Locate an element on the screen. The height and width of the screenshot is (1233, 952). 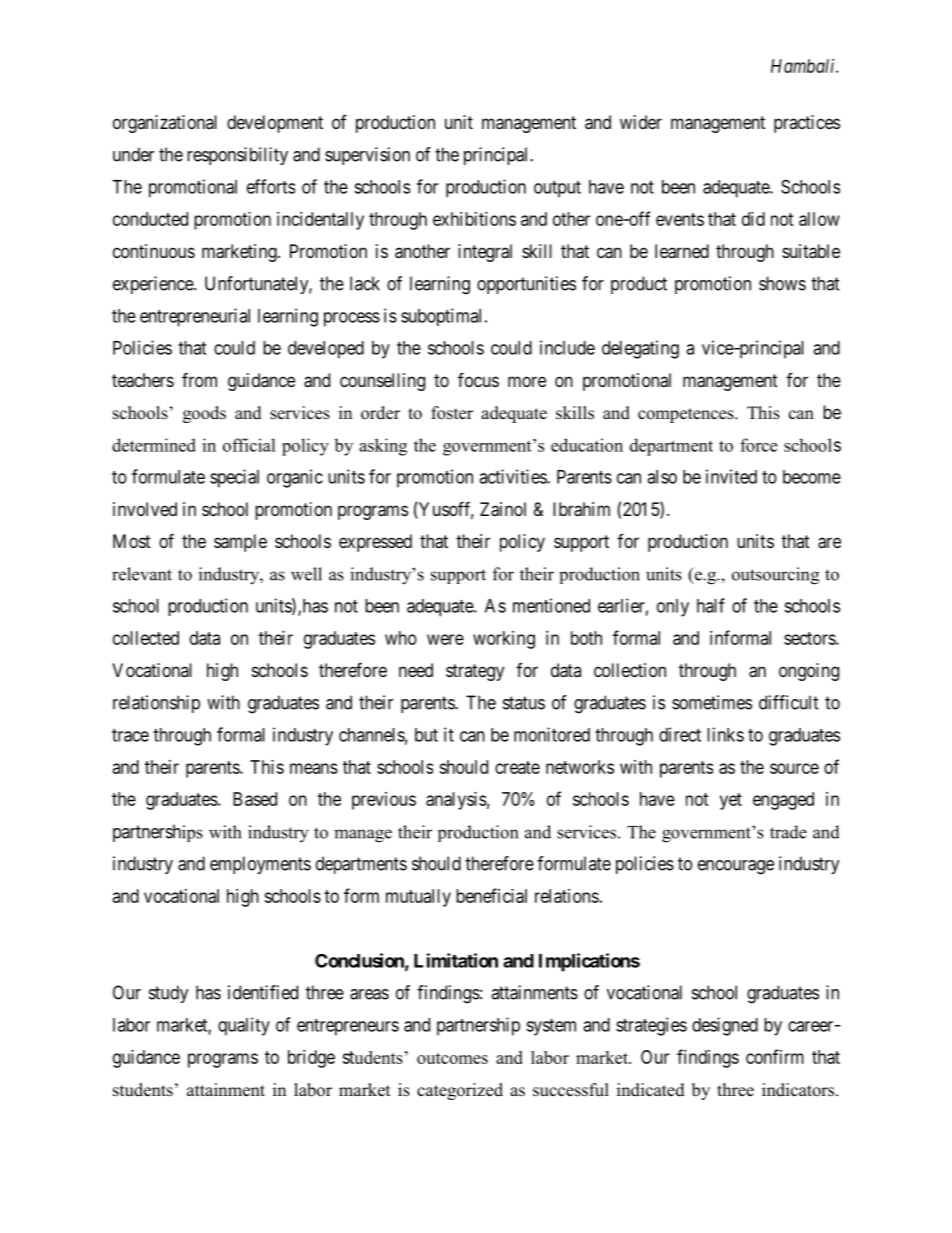
quality is located at coordinates (244, 1026).
